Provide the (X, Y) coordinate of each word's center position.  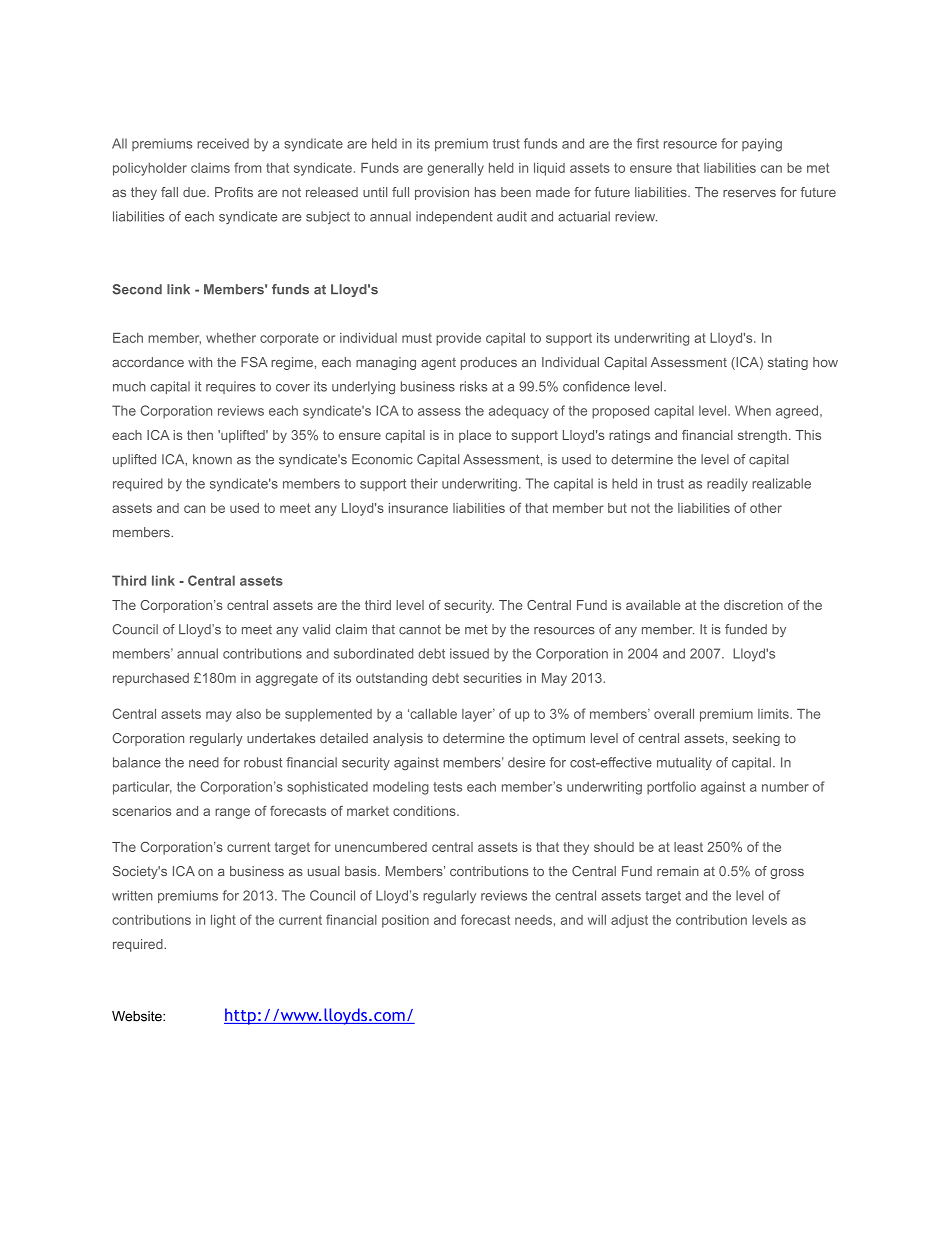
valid (316, 629)
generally (455, 169)
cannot (420, 630)
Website (138, 1016)
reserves (749, 193)
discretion (753, 605)
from (247, 167)
